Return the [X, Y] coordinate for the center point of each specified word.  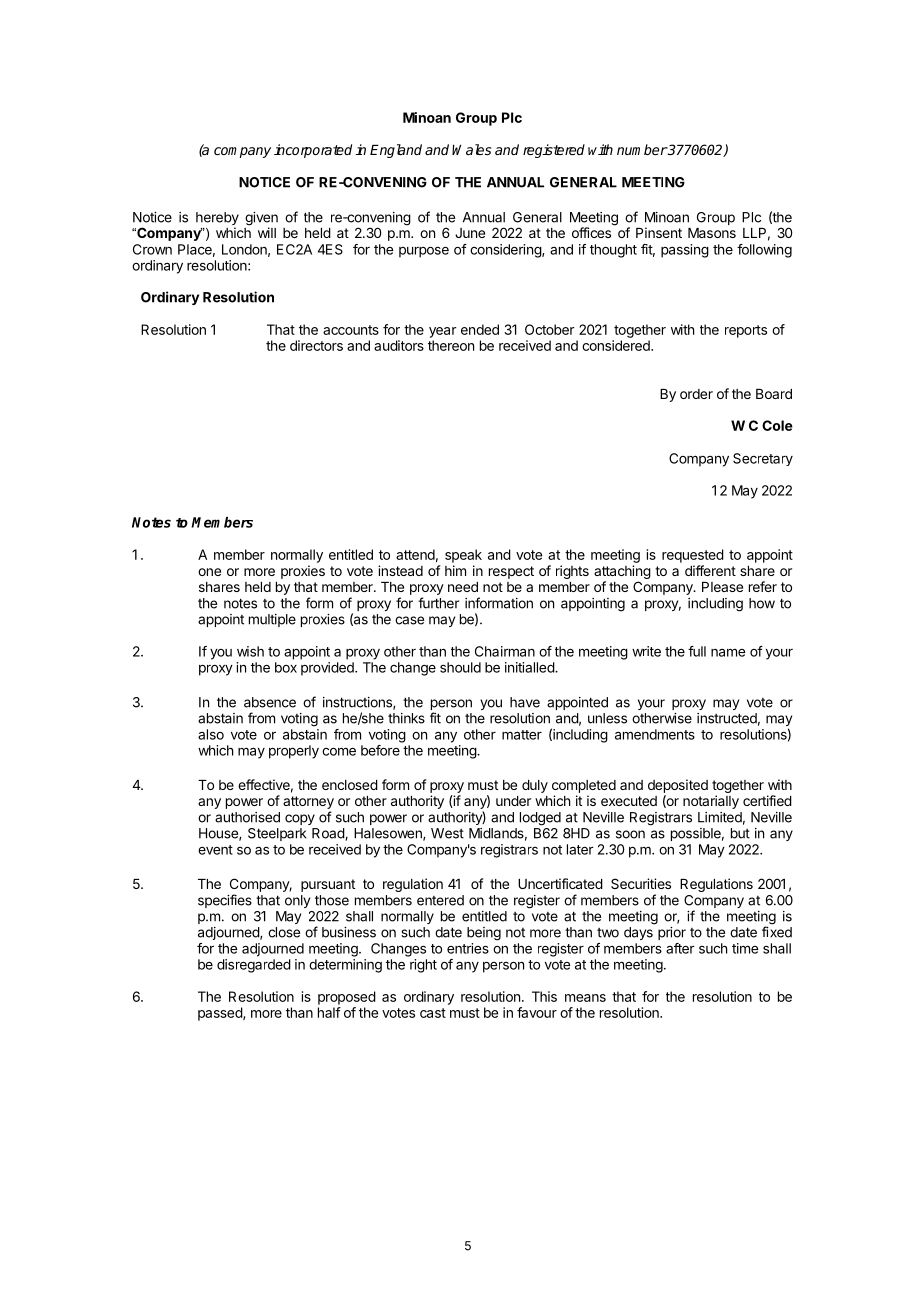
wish [250, 651]
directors [316, 345]
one [209, 572]
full [697, 651]
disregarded [254, 966]
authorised [247, 817]
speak [463, 556]
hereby [217, 220]
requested [693, 556]
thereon [451, 345]
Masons [712, 233]
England [396, 151]
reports [746, 331]
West [447, 833]
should [460, 667]
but [740, 833]
